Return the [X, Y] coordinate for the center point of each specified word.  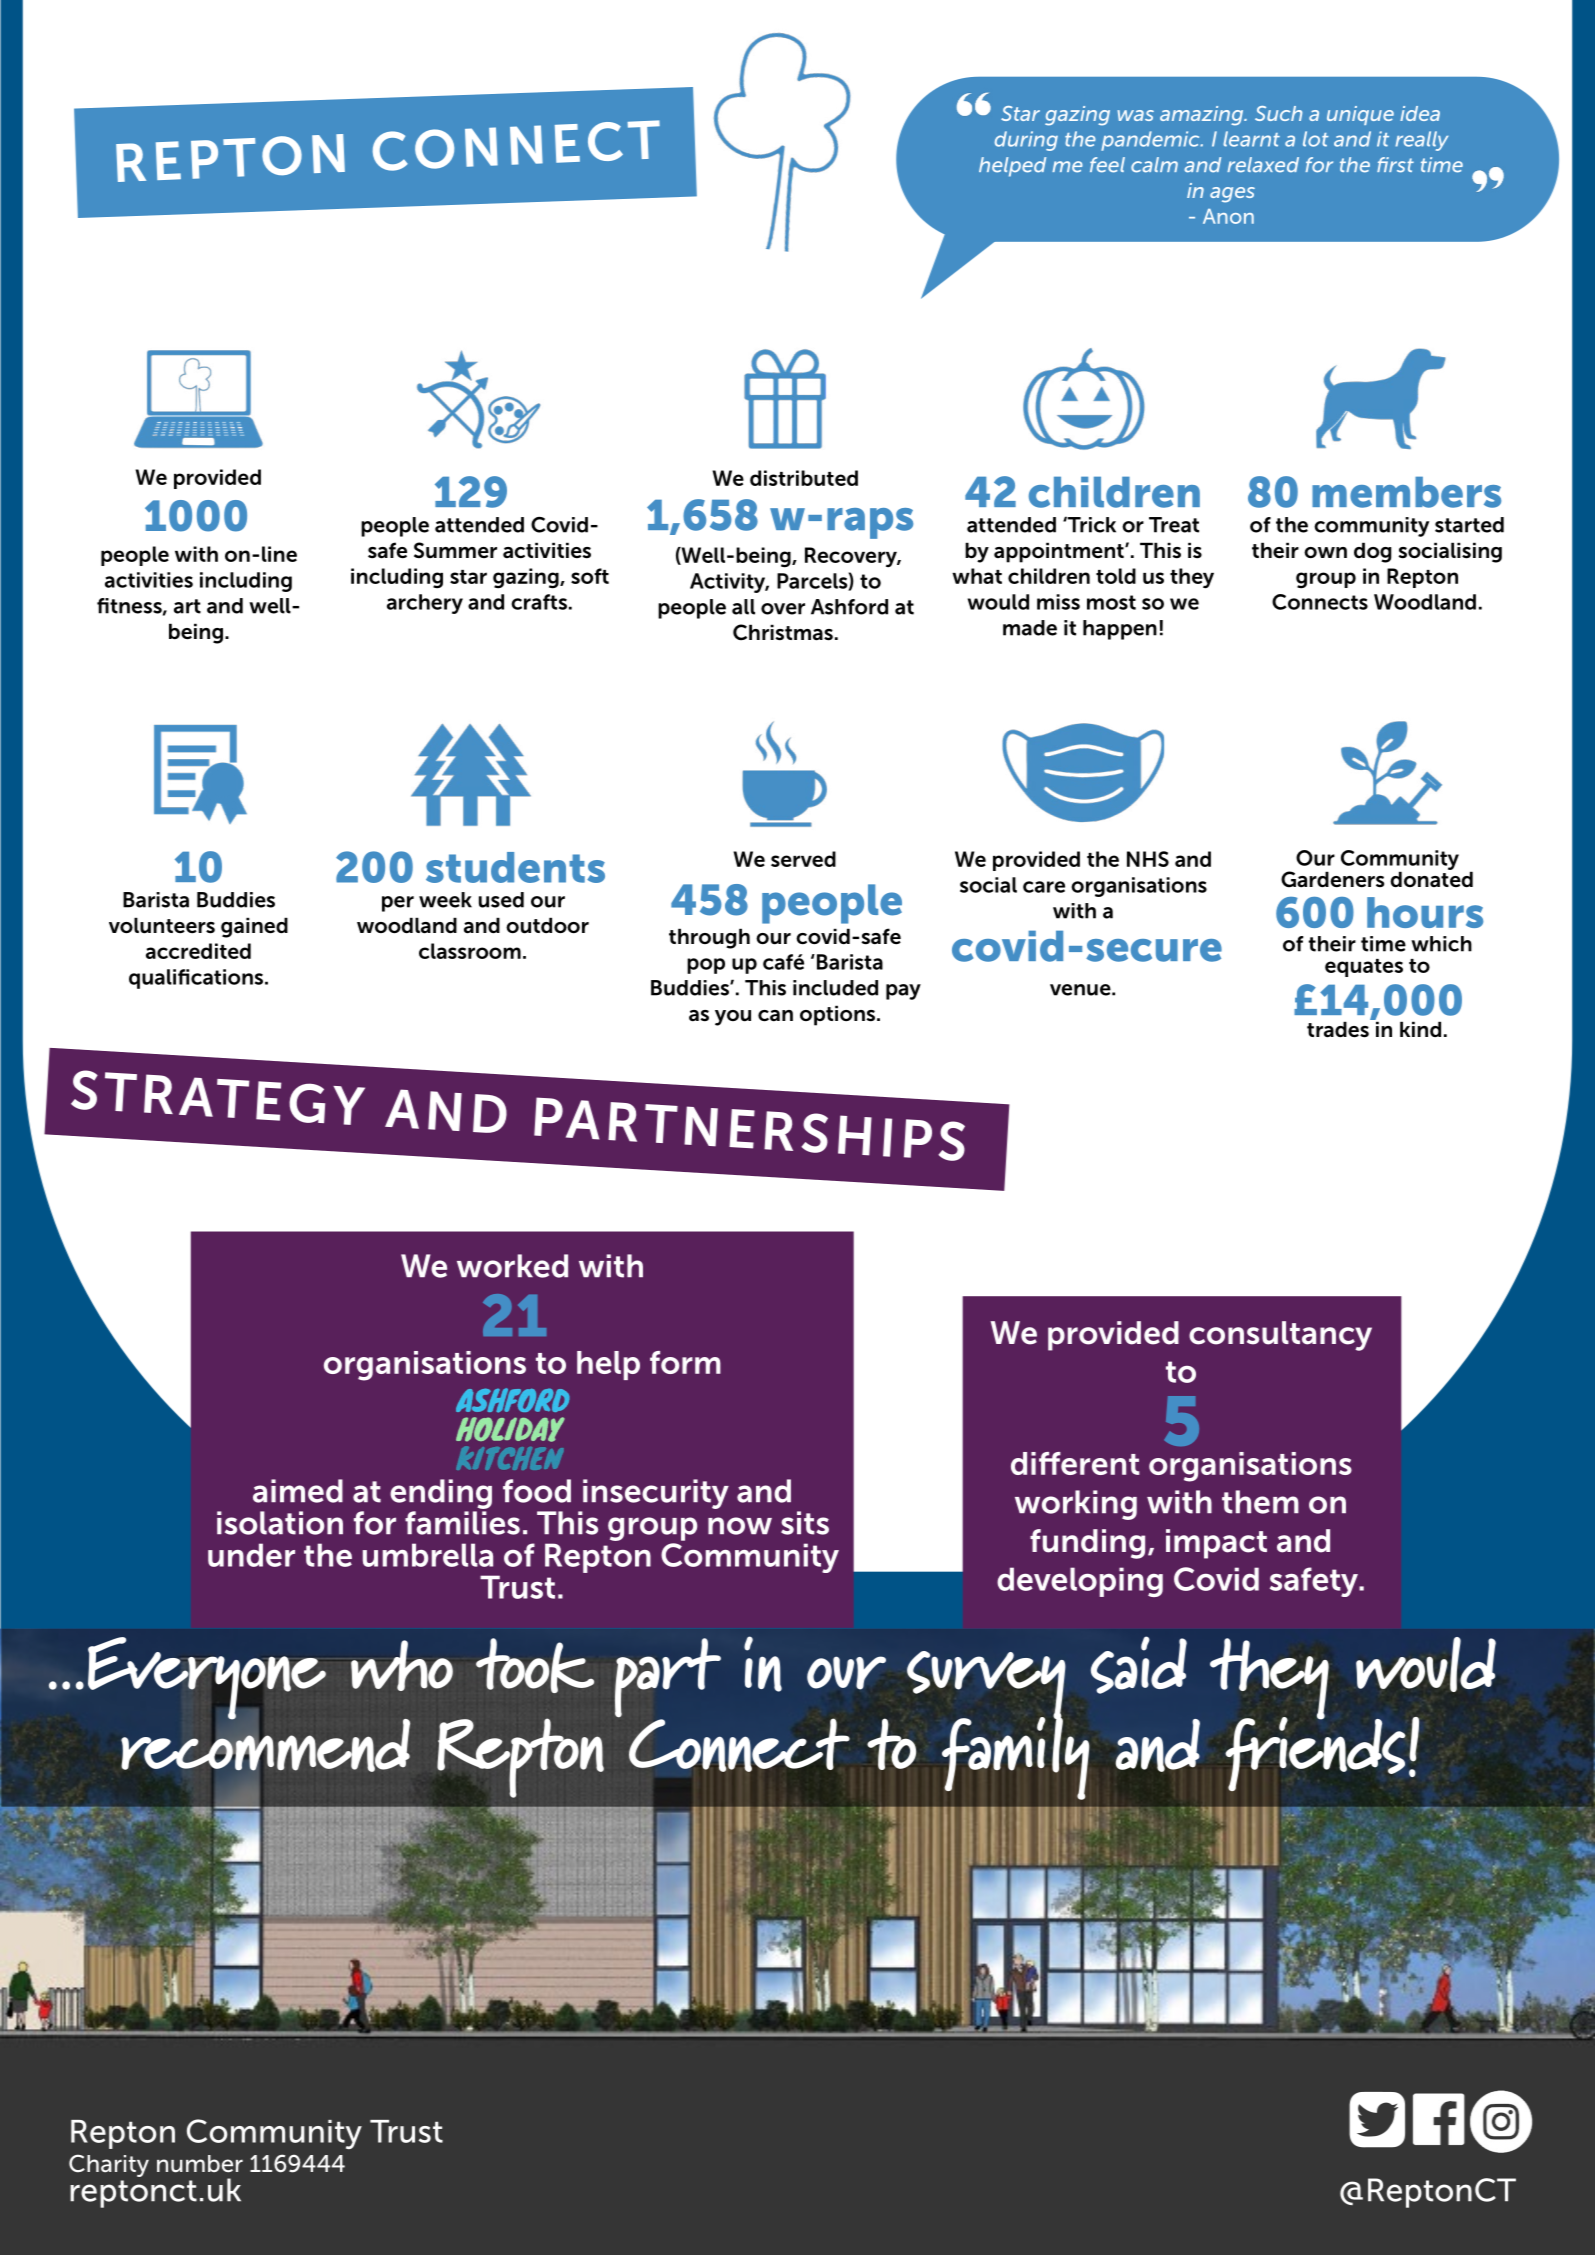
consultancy [1280, 1336]
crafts [539, 602]
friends [1315, 1754]
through [709, 938]
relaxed [1263, 165]
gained [254, 927]
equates [1364, 968]
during [1026, 141]
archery [425, 604]
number [200, 2164]
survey [986, 1685]
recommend [265, 1745]
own [1325, 553]
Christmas [783, 632]
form [685, 1362]
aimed [298, 1491]
